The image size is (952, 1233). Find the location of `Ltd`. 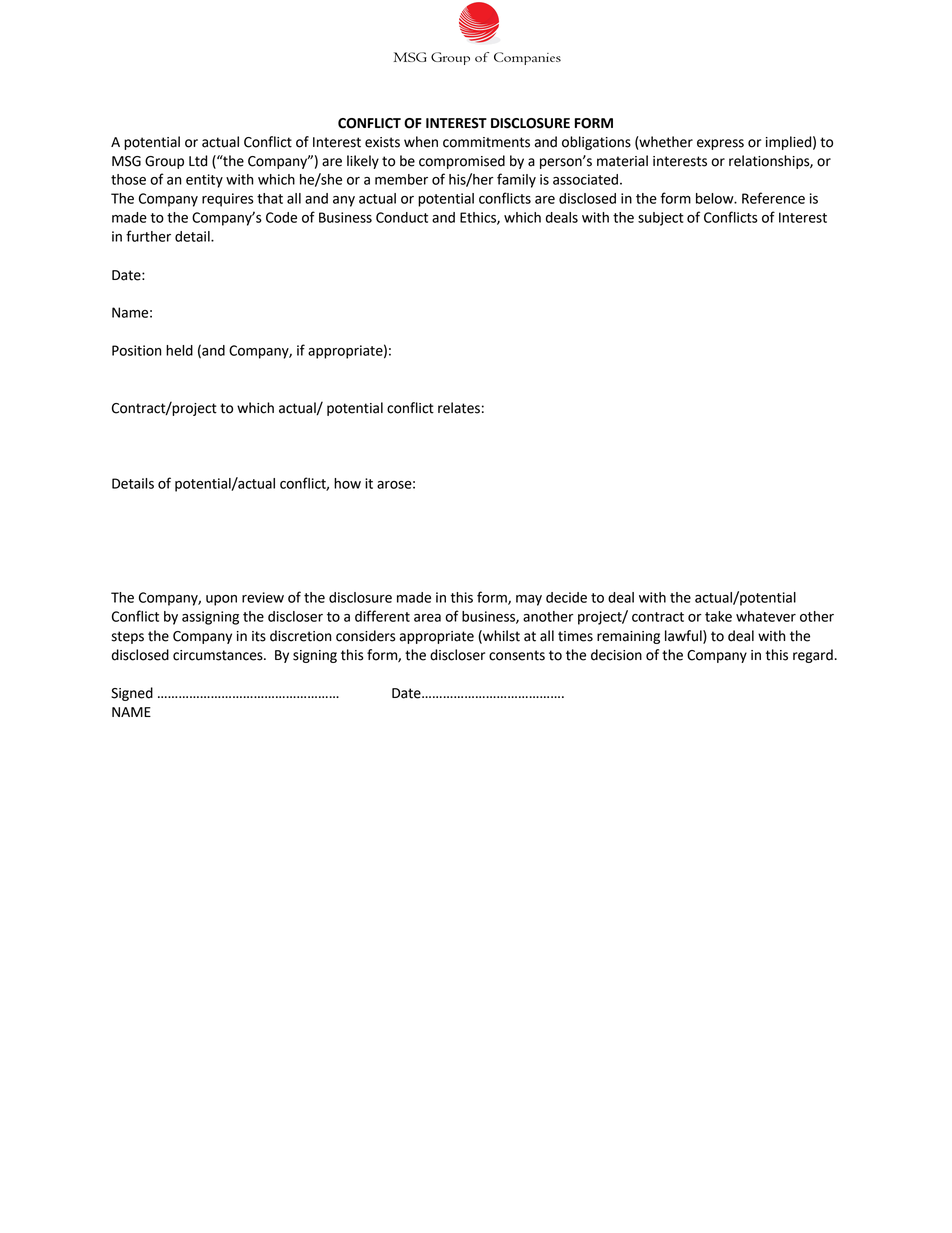

Ltd is located at coordinates (198, 161).
